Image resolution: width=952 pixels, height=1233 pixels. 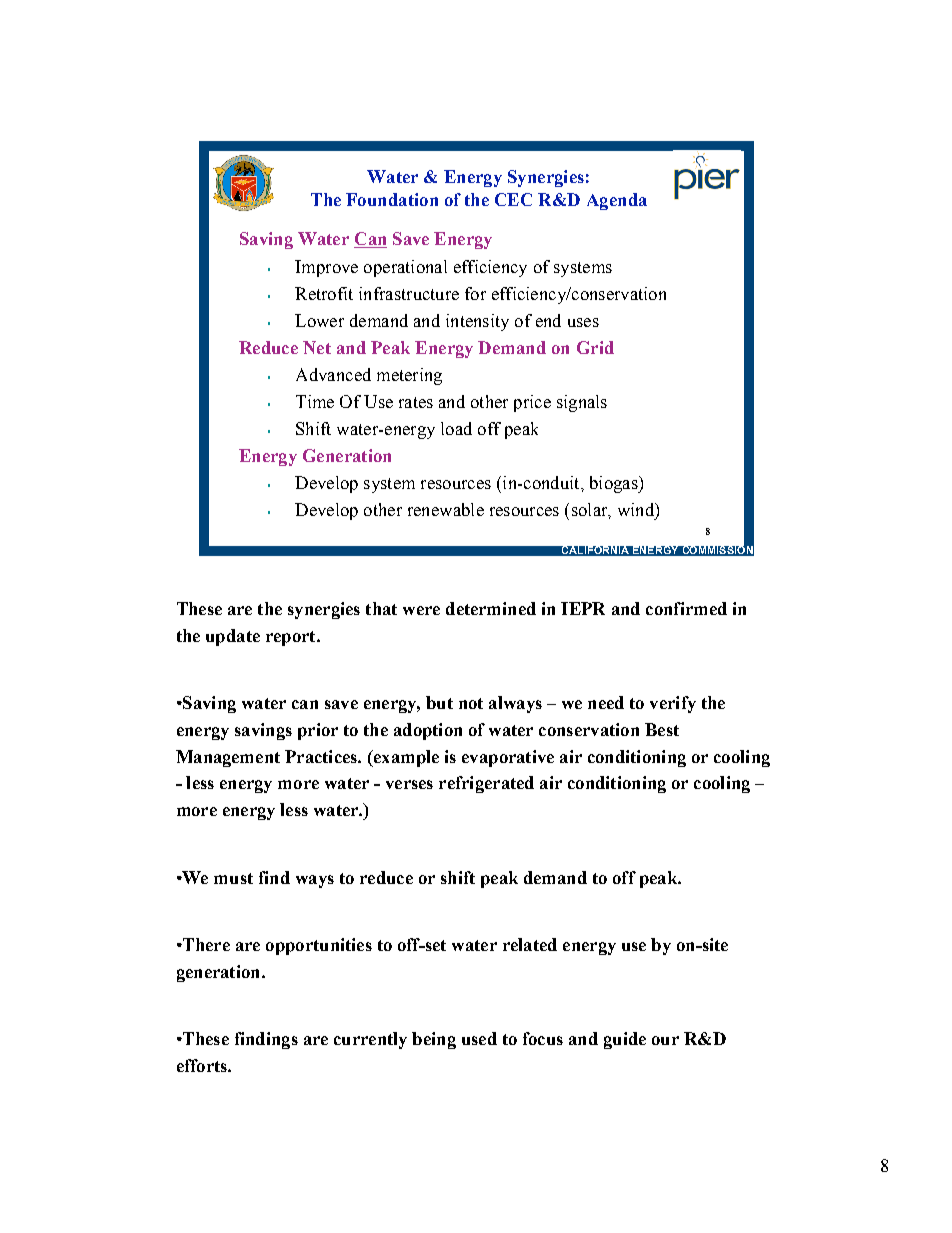 I want to click on update, so click(x=233, y=637).
